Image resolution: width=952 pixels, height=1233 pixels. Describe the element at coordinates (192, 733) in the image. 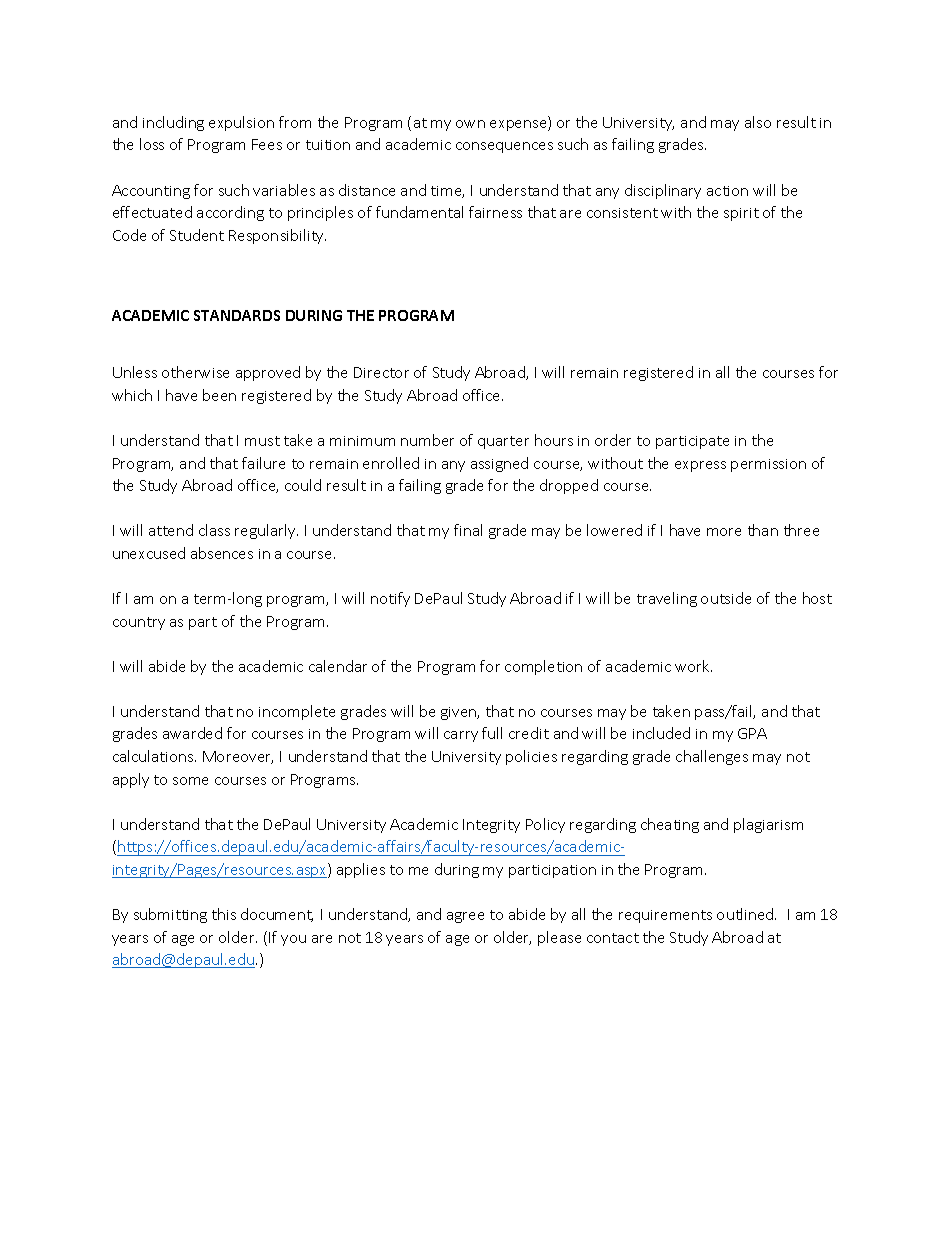

I see `awarded` at that location.
